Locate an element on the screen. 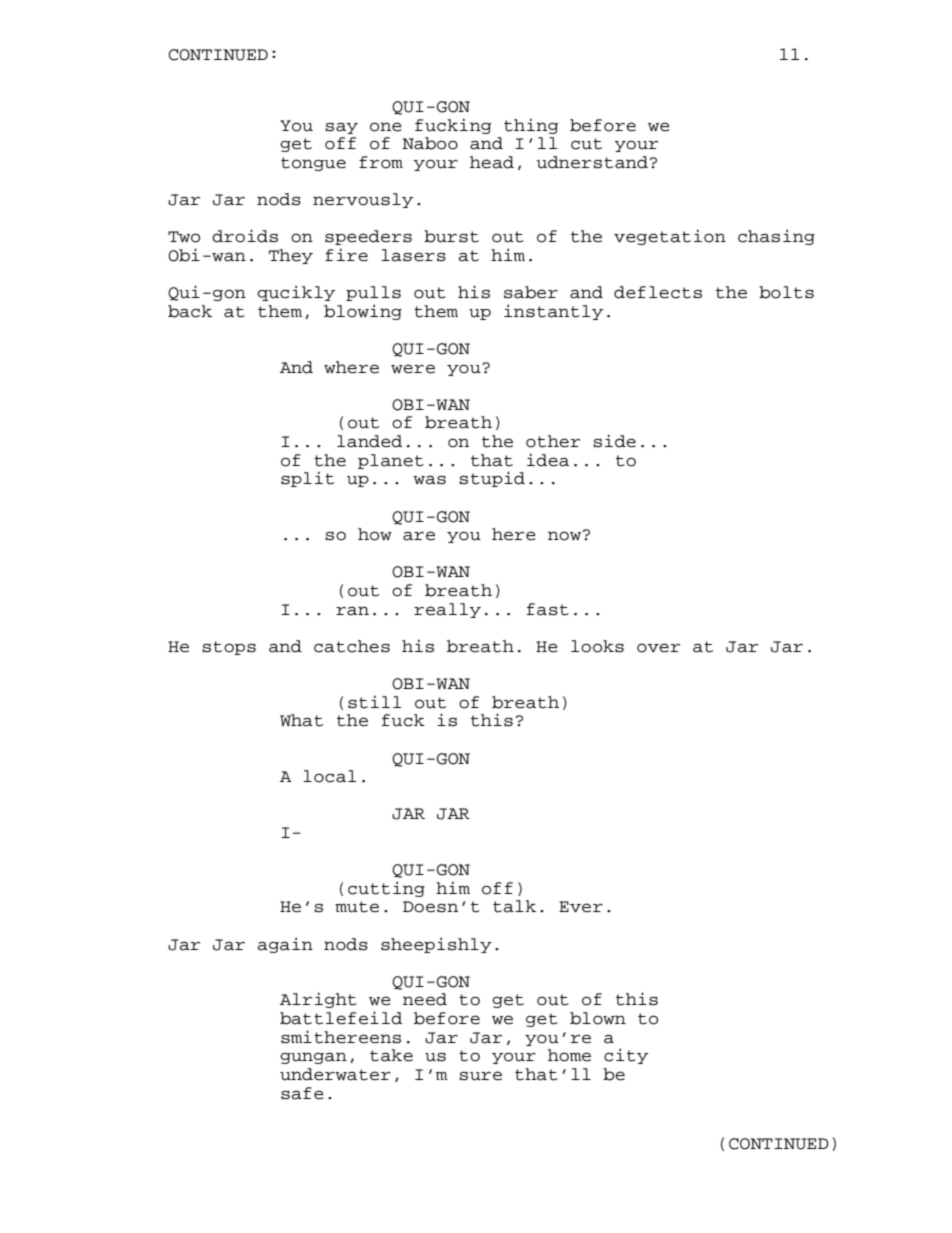  tongue is located at coordinates (313, 164).
